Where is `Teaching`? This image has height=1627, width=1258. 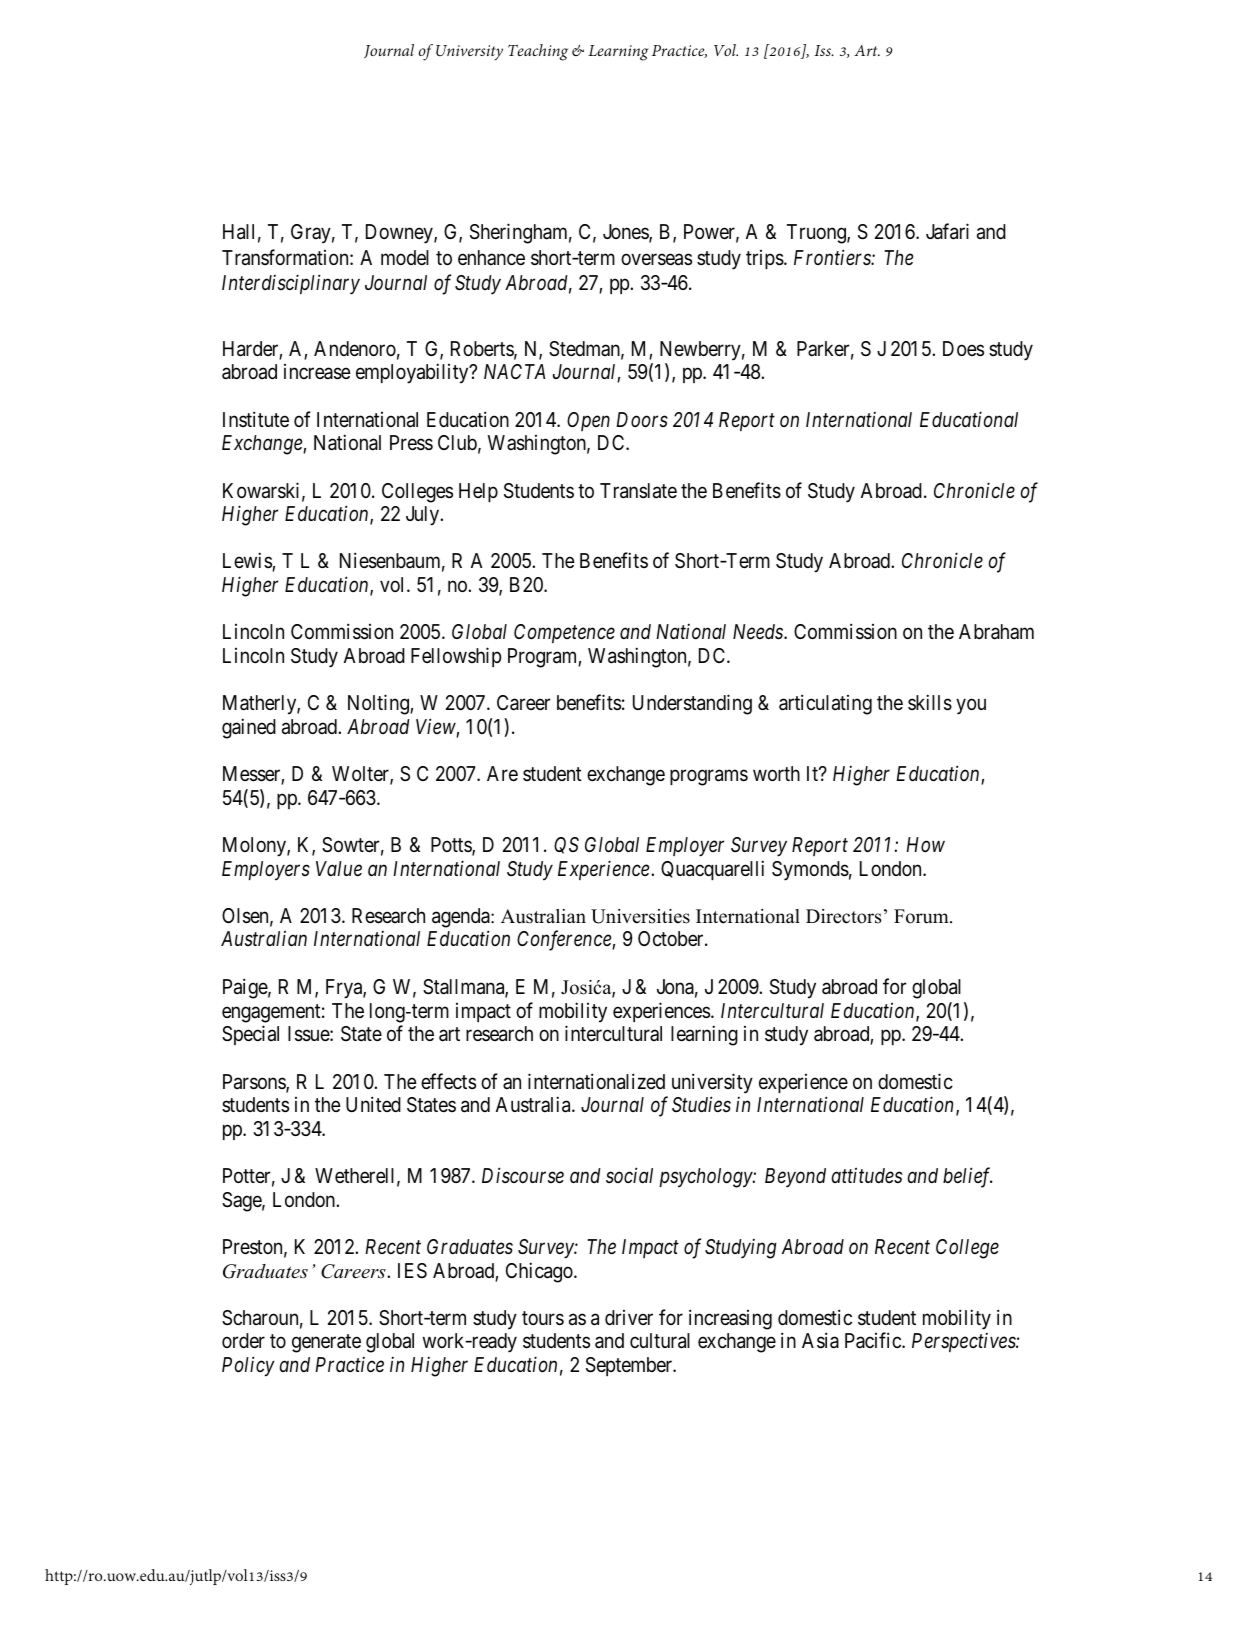 Teaching is located at coordinates (538, 52).
